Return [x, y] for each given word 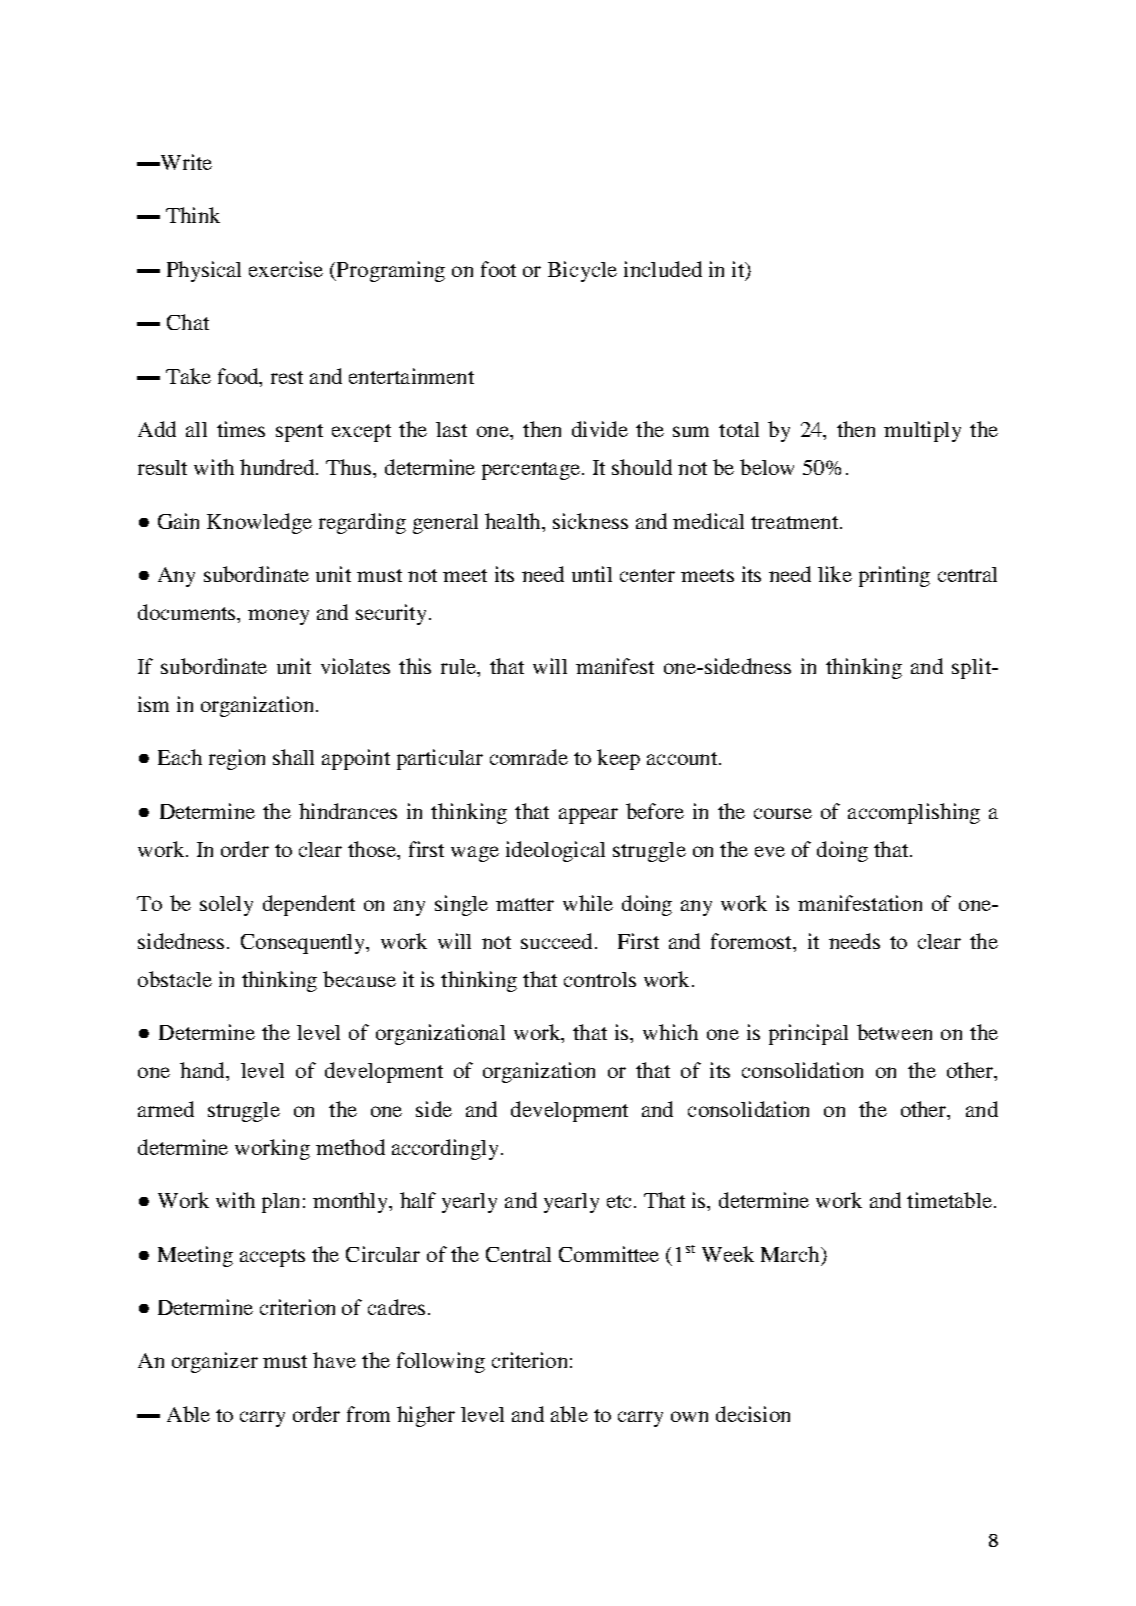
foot [498, 269]
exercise [286, 269]
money [278, 617]
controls [600, 979]
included [663, 269]
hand [203, 1070]
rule [459, 666]
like [835, 574]
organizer [215, 1362]
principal [808, 1034]
